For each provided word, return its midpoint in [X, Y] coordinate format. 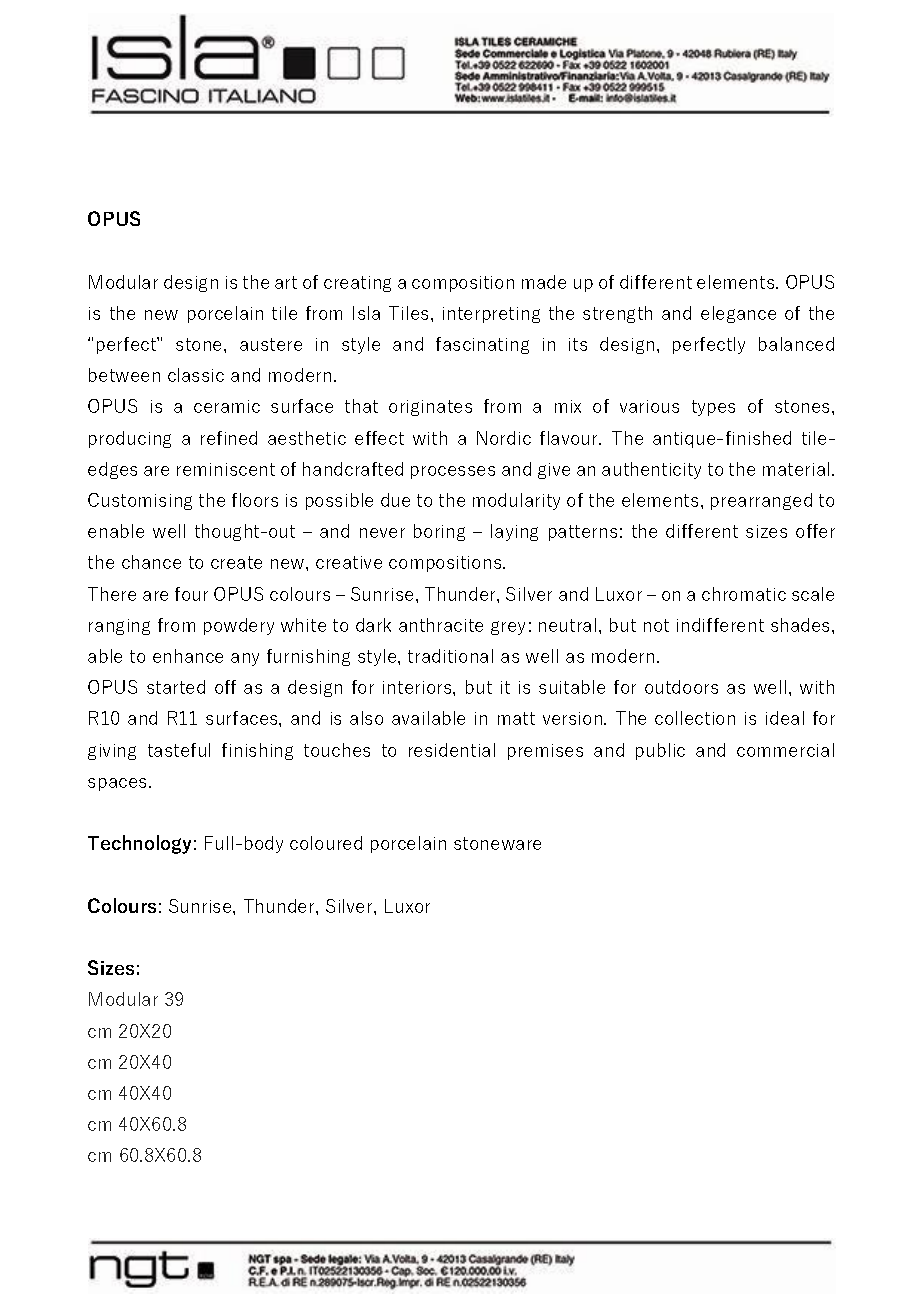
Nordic [504, 438]
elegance [738, 314]
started [176, 687]
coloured [326, 843]
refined [229, 438]
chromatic [744, 594]
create [236, 562]
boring [439, 532]
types [713, 408]
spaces [117, 784]
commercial [785, 750]
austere [271, 344]
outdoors [681, 687]
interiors [418, 687]
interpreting [491, 315]
